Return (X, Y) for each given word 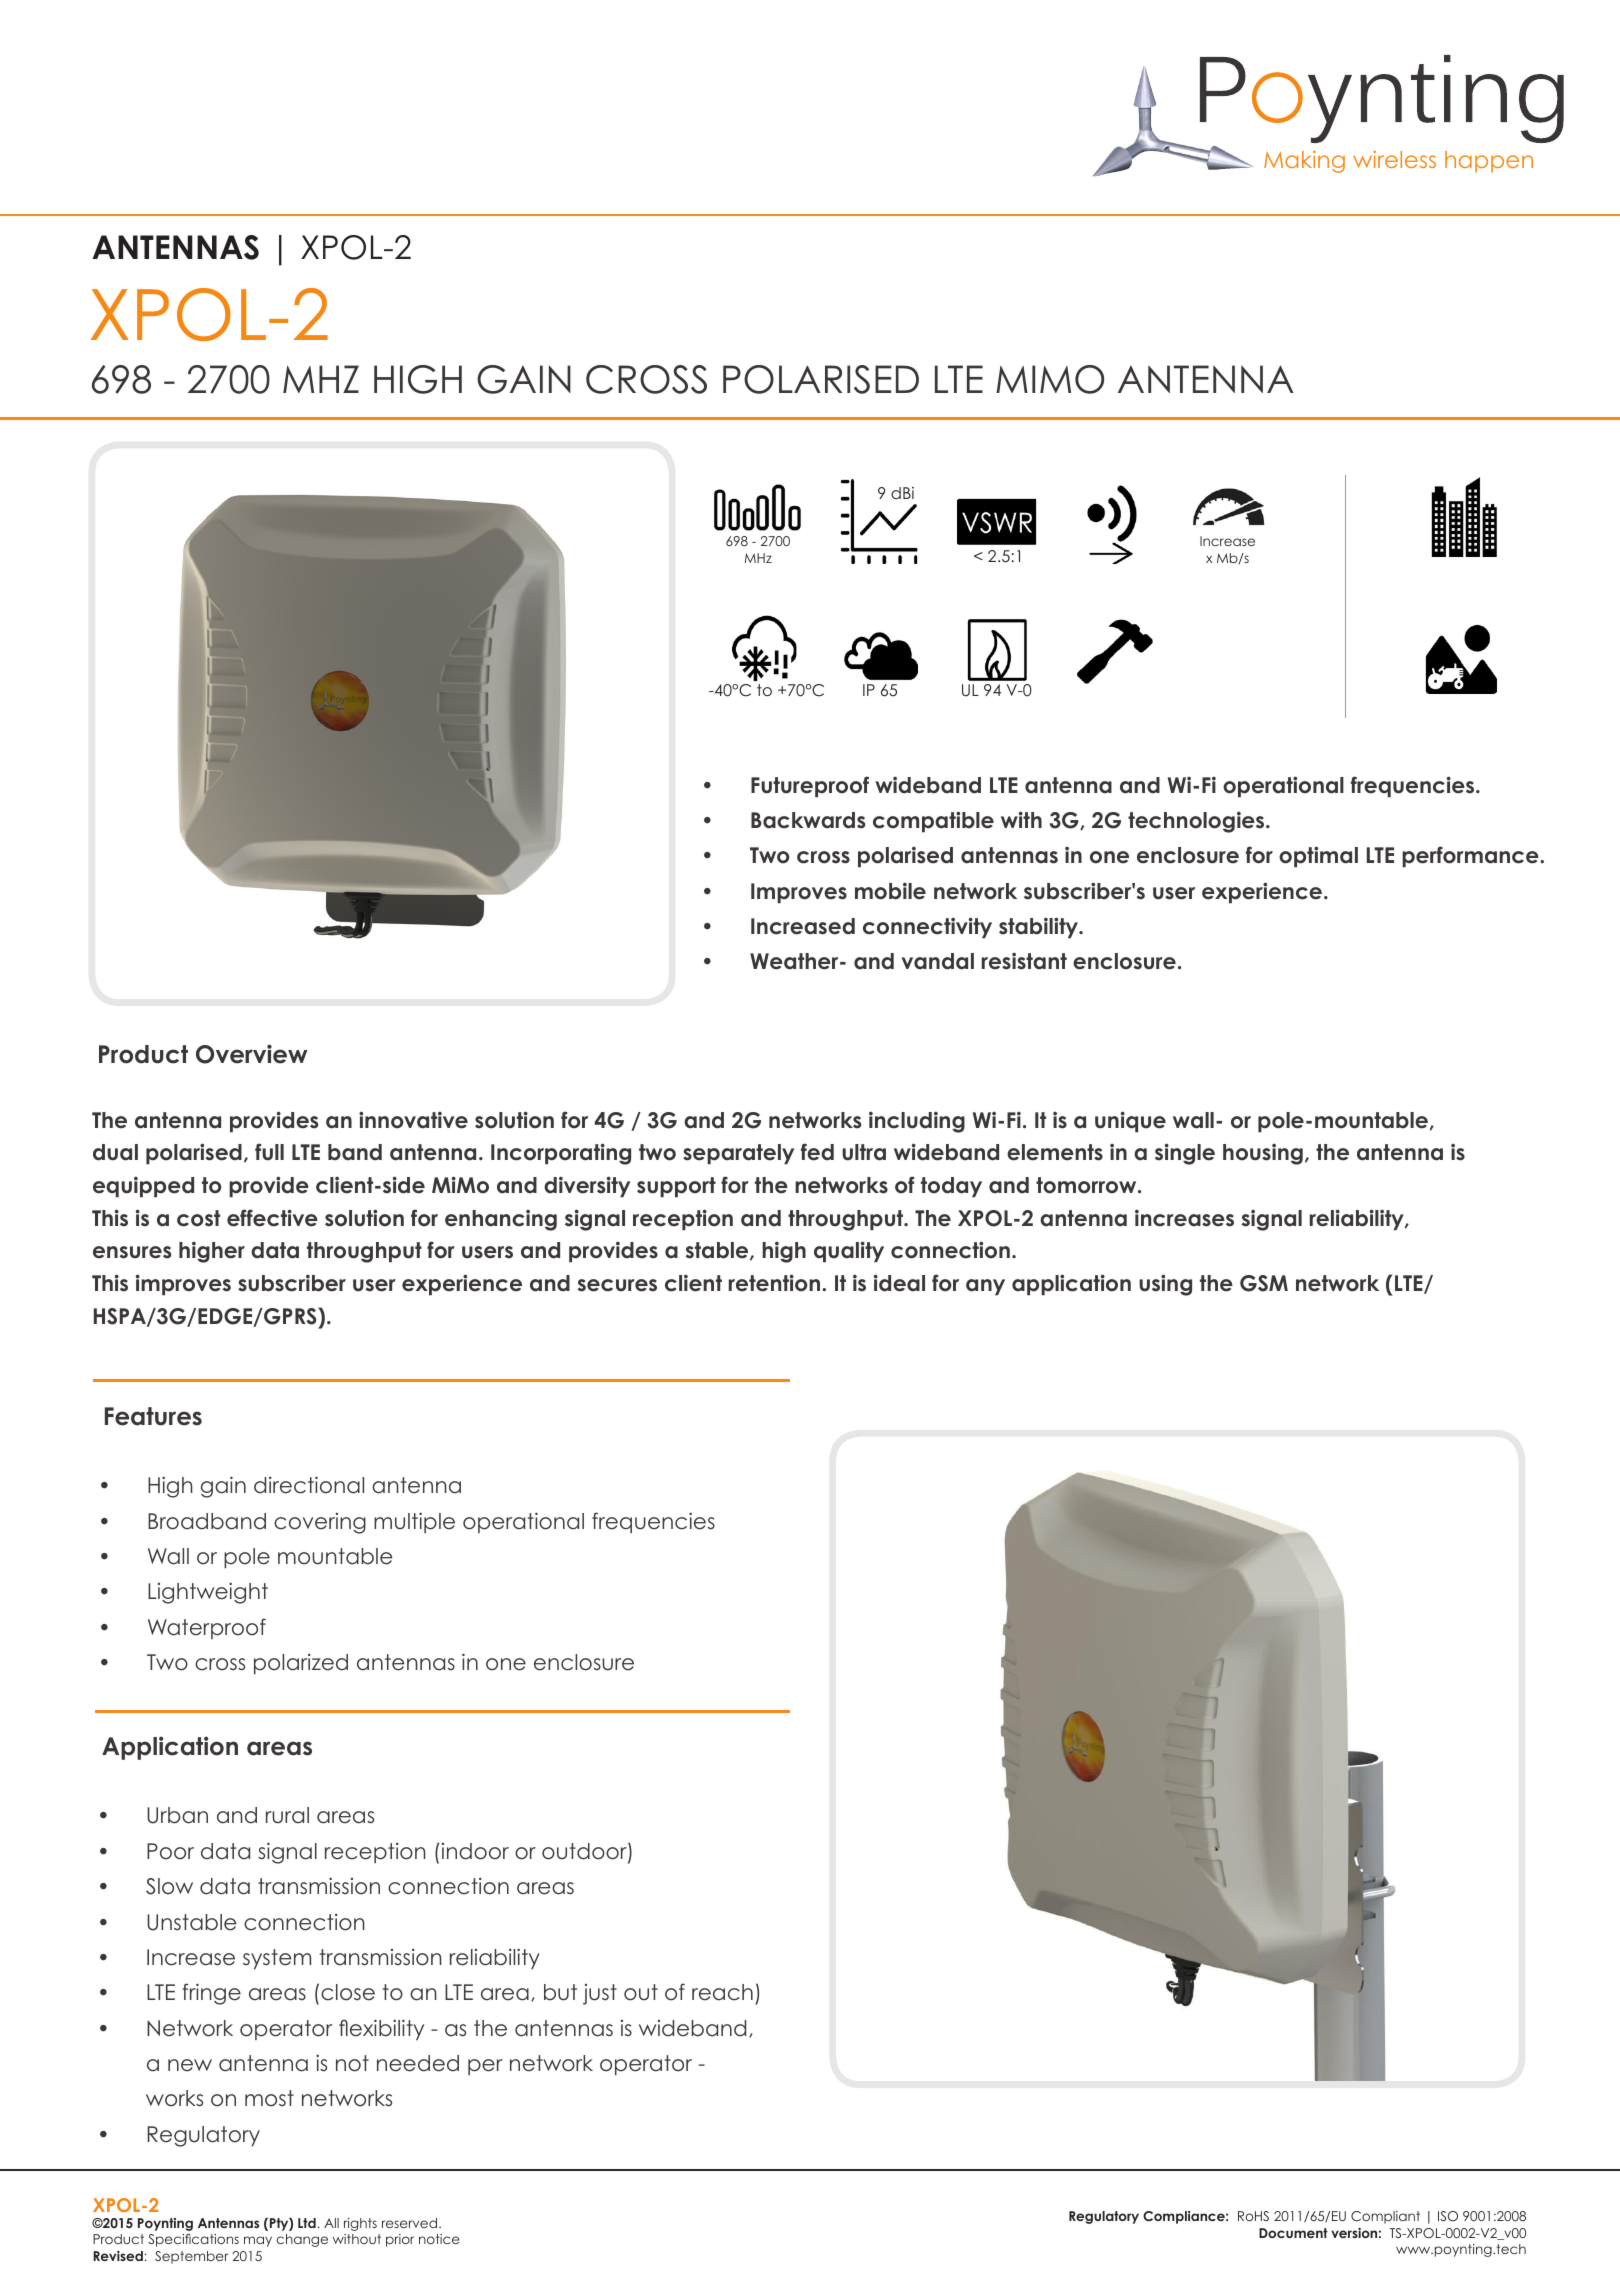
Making (1304, 161)
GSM (1264, 1283)
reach (722, 1992)
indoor (475, 1851)
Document (1293, 2233)
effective (272, 1218)
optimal (1318, 856)
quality (849, 1251)
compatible (933, 821)
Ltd (307, 2223)
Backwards (808, 820)
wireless (1394, 159)
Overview (251, 1054)
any (985, 1287)
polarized (301, 1664)
